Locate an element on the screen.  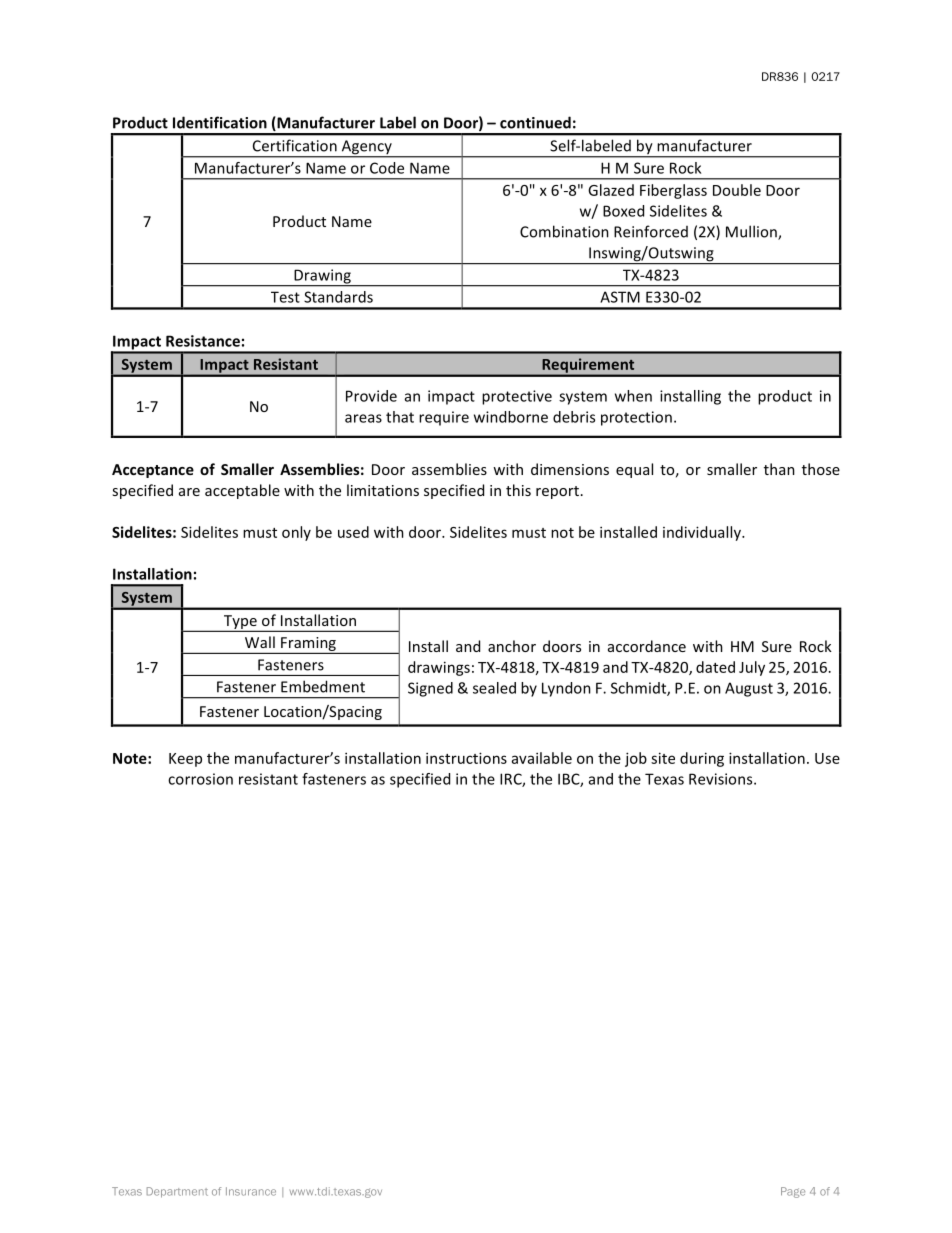
continued is located at coordinates (535, 122).
